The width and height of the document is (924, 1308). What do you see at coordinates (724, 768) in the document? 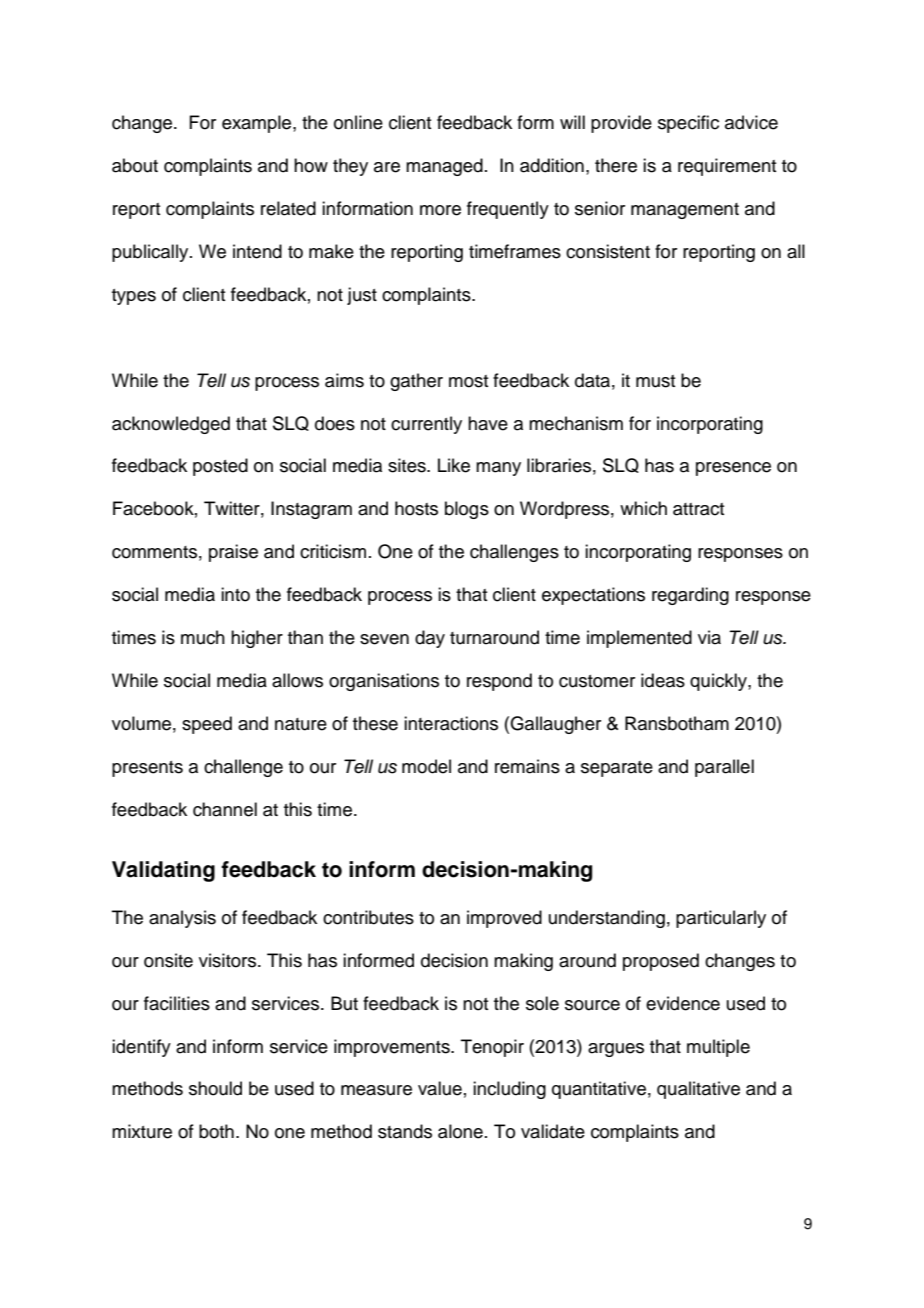
I see `parallel` at bounding box center [724, 768].
